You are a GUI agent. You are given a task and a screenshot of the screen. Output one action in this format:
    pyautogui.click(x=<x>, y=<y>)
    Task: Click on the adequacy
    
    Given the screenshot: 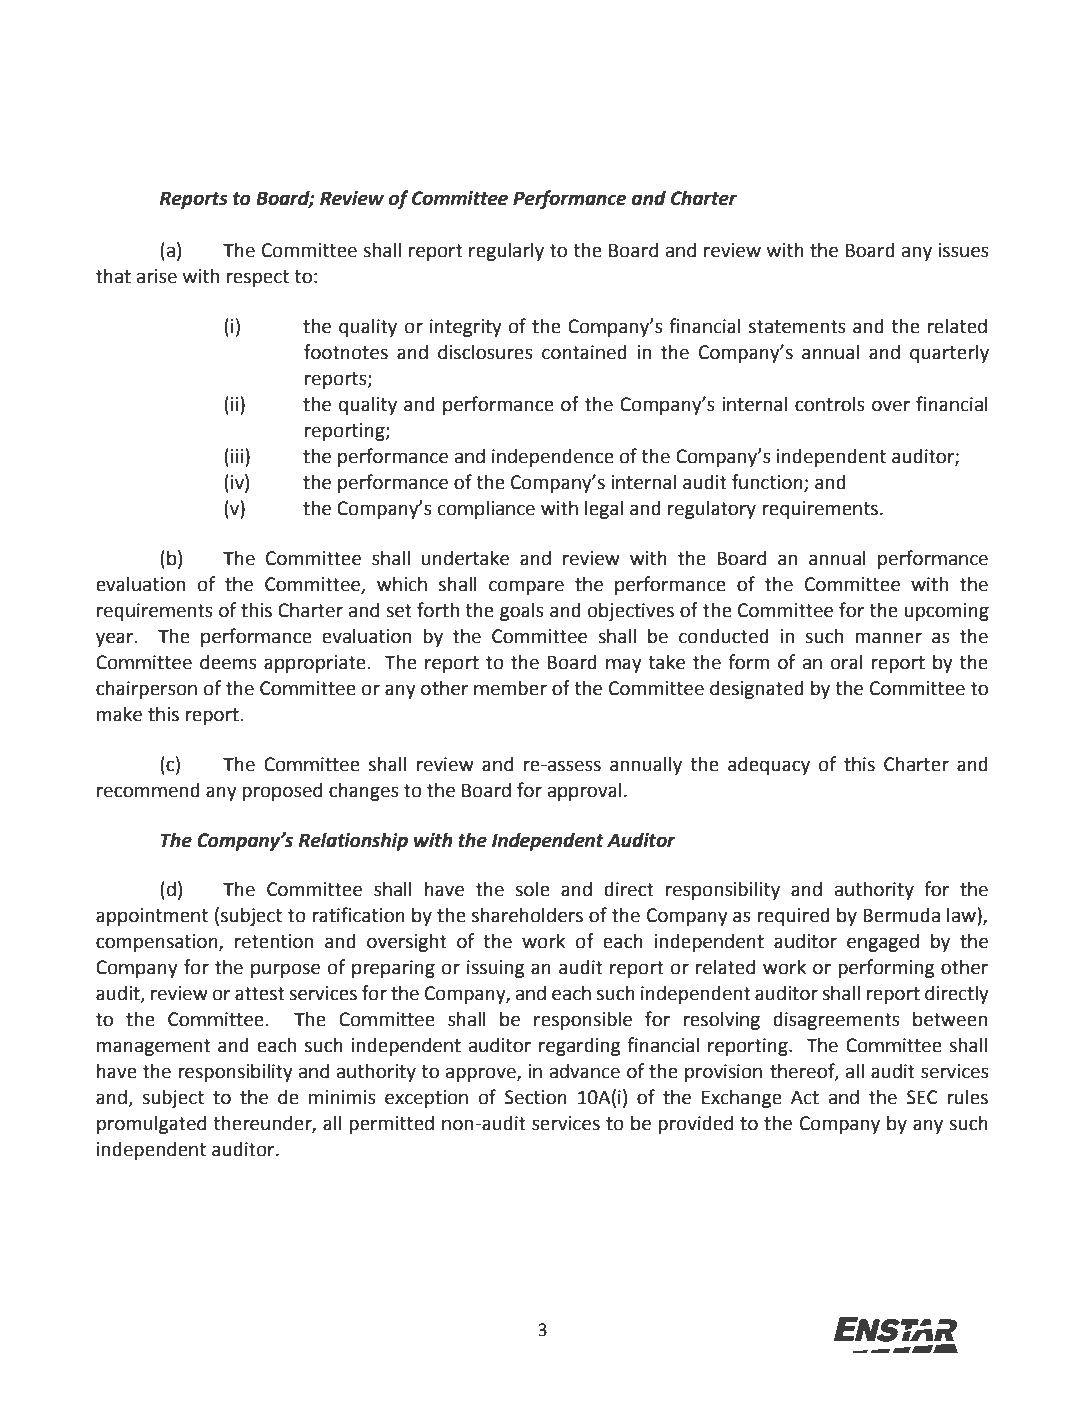 What is the action you would take?
    pyautogui.click(x=769, y=765)
